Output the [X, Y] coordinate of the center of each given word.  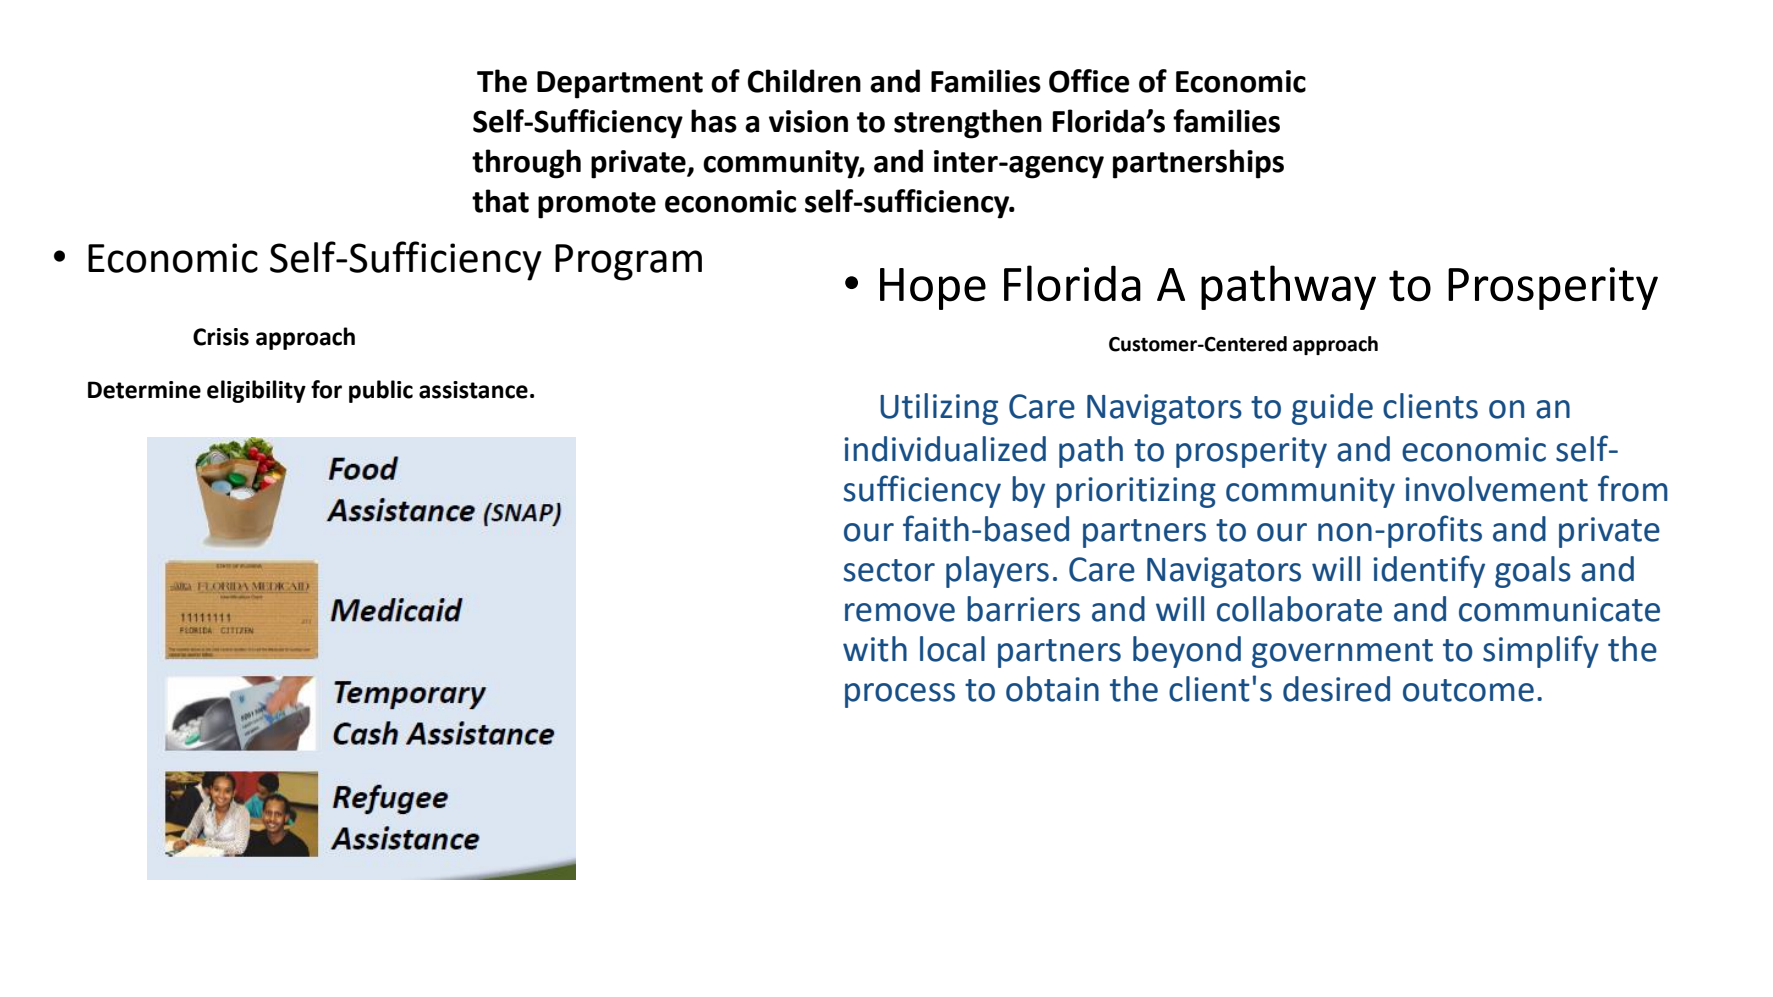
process [900, 695]
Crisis [221, 337]
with [875, 649]
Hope [933, 289]
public [381, 391]
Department [620, 85]
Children [804, 81]
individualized [945, 449]
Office [1089, 81]
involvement [1496, 489]
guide [1332, 409]
